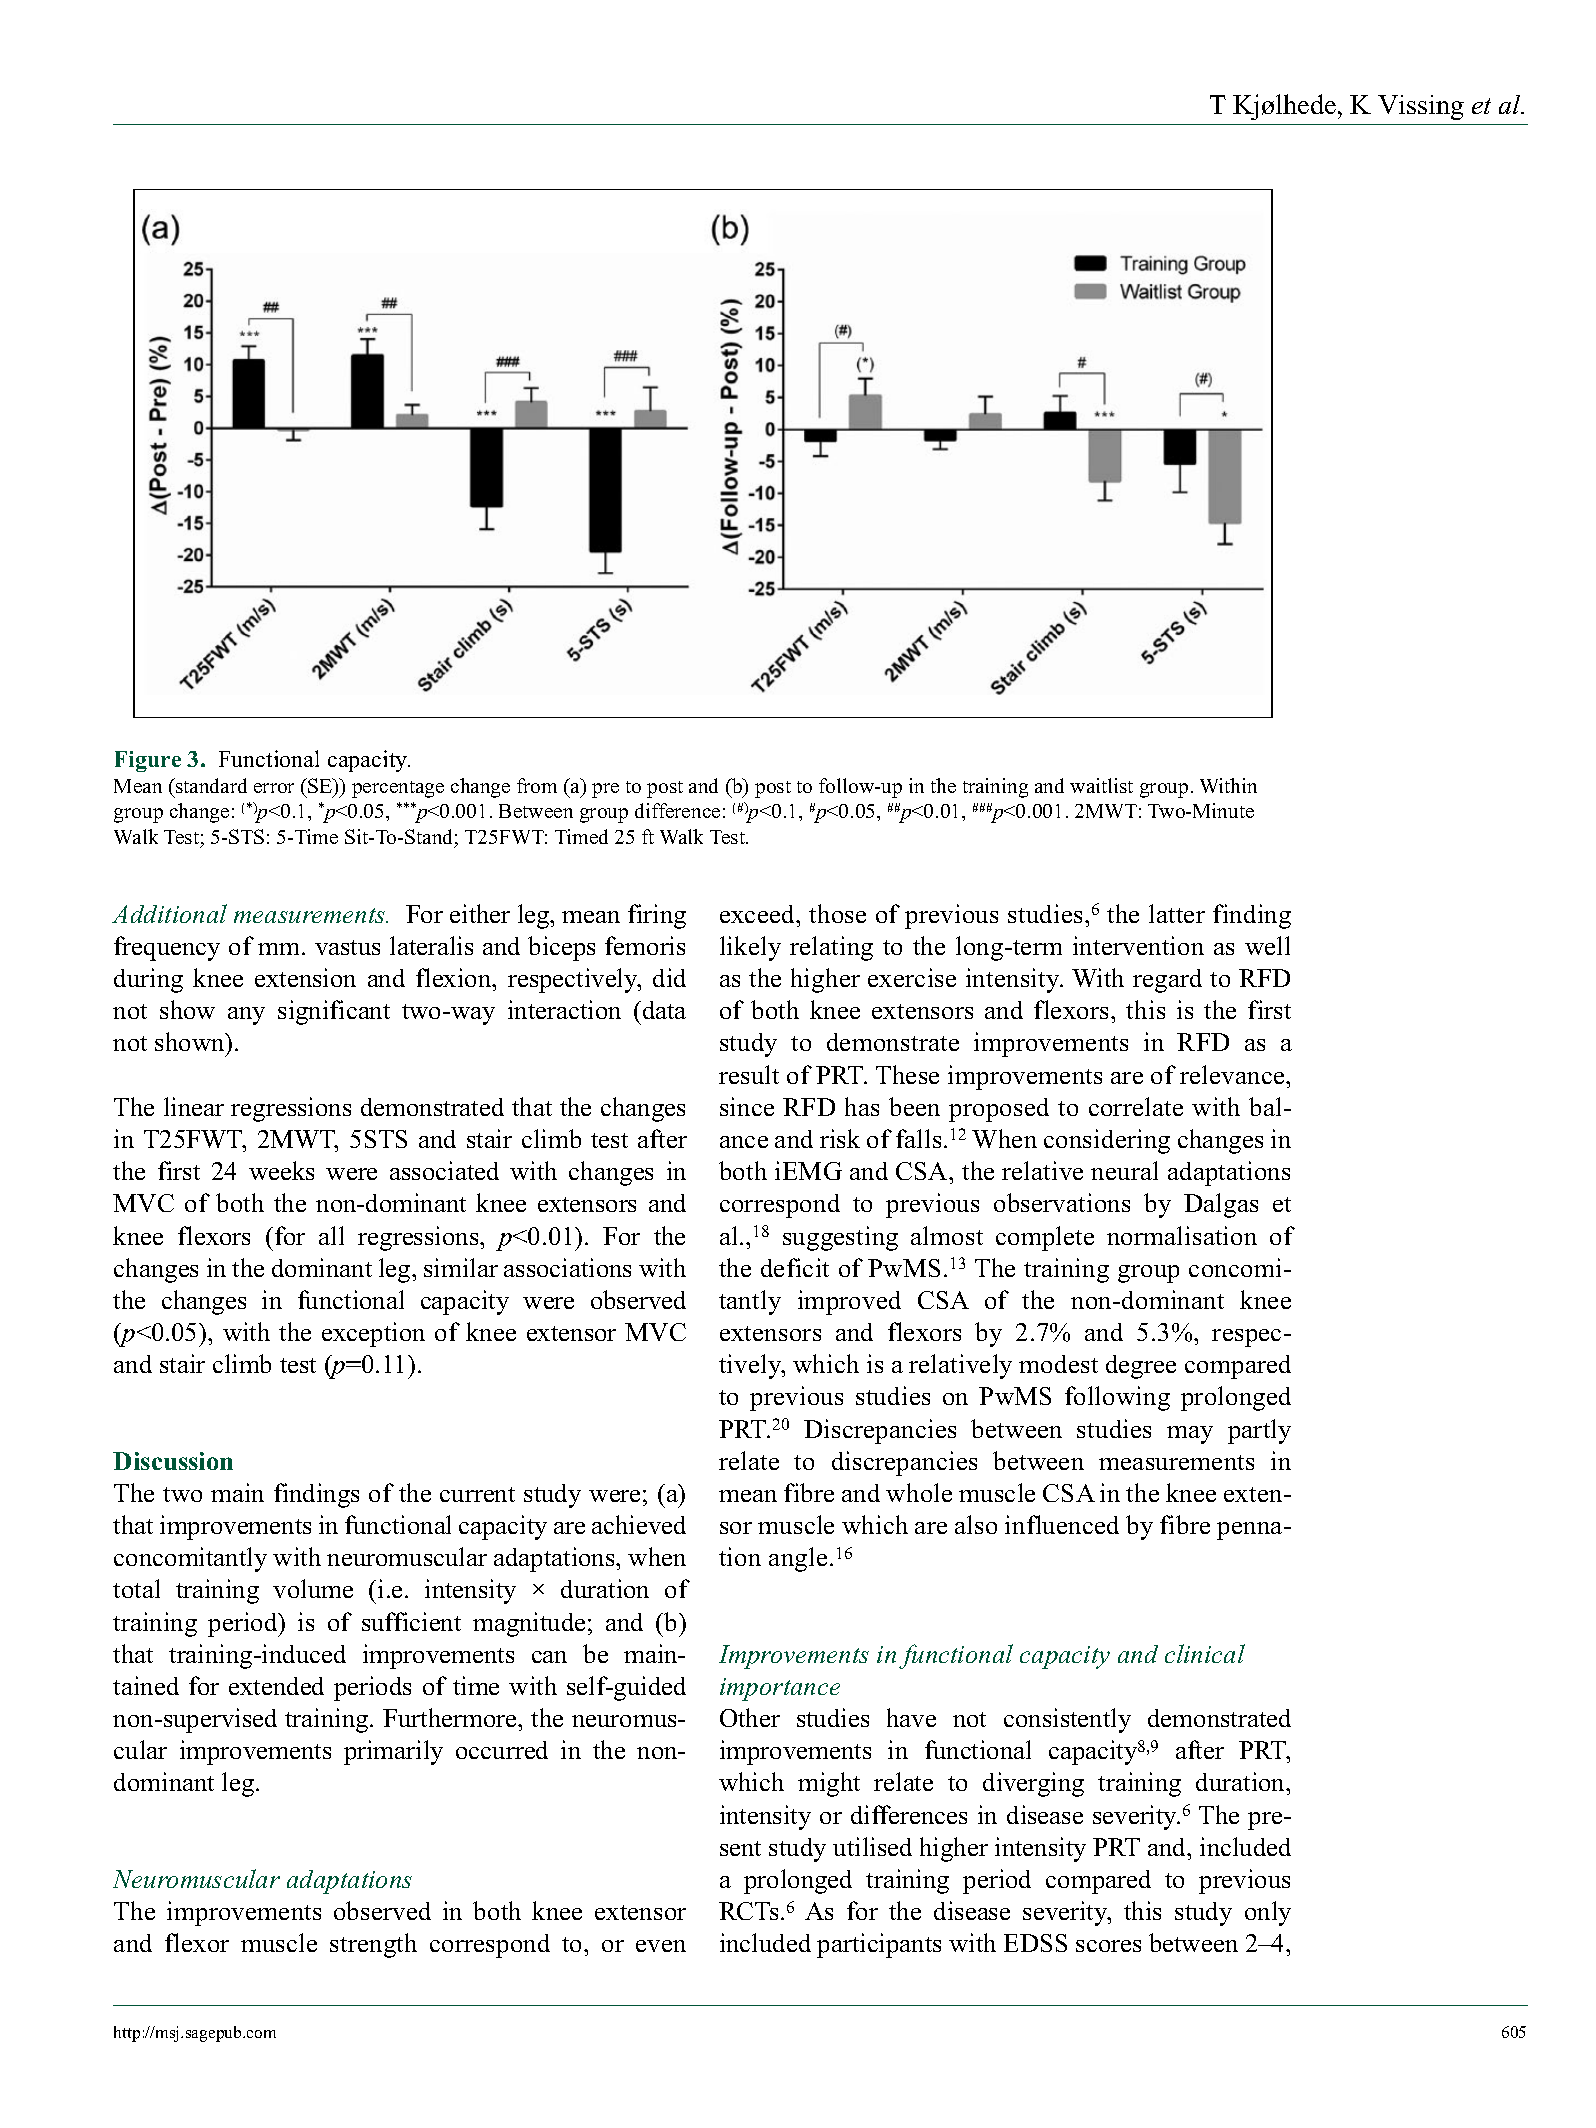 This screenshot has width=1596, height=2128. What do you see at coordinates (1141, 1367) in the screenshot?
I see `degree` at bounding box center [1141, 1367].
